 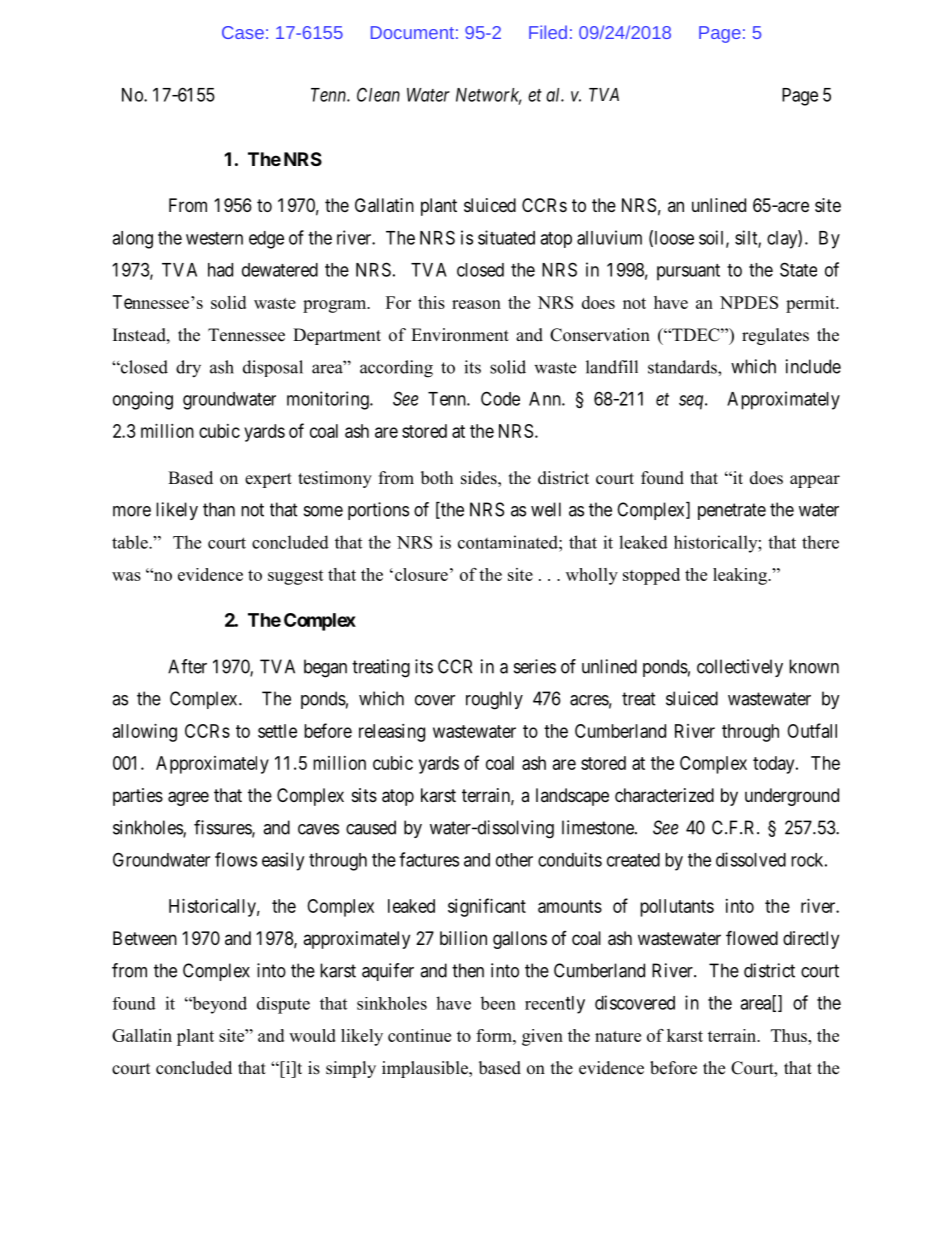 What do you see at coordinates (488, 96) in the screenshot?
I see `Network` at bounding box center [488, 96].
